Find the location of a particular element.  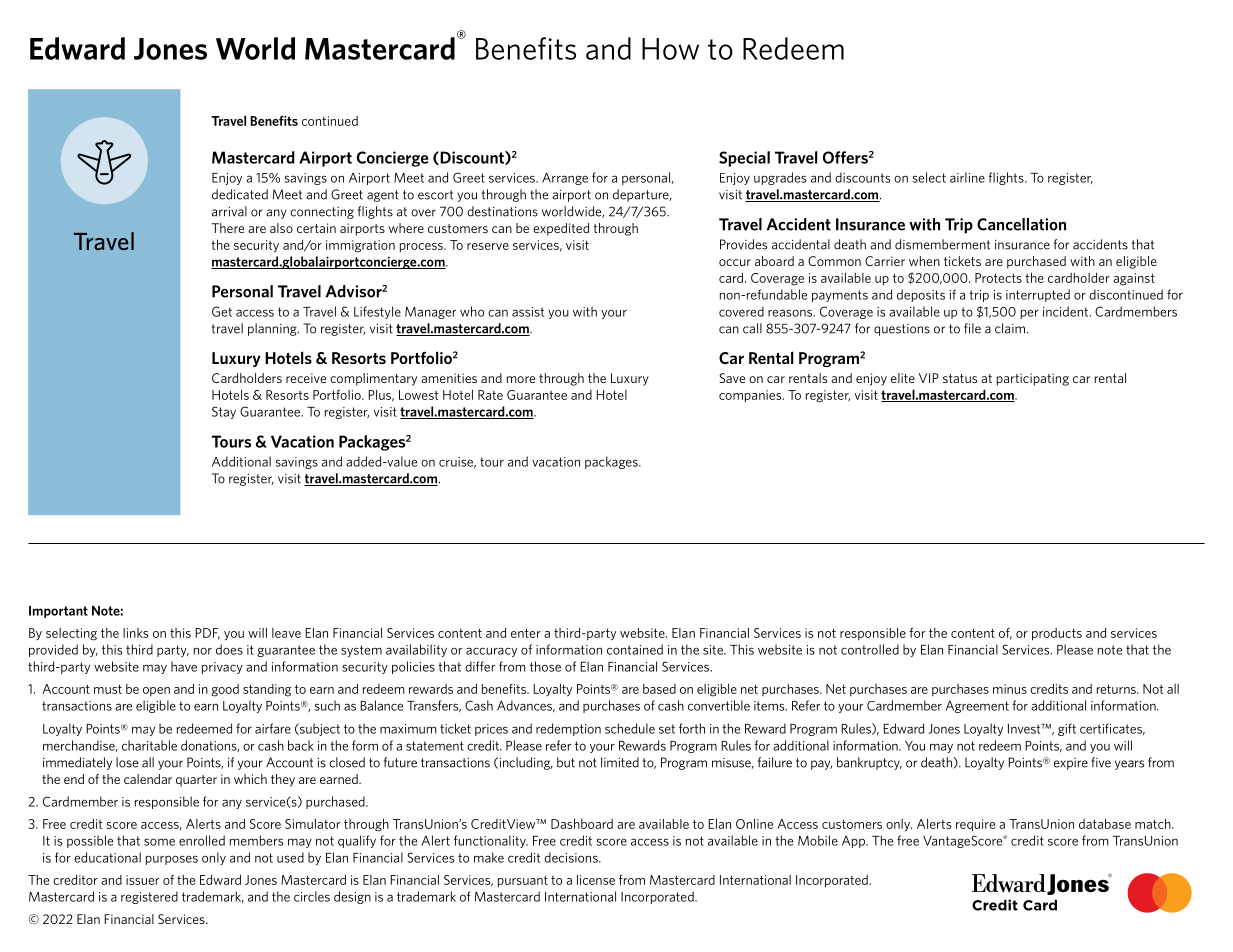

participating is located at coordinates (1033, 379).
